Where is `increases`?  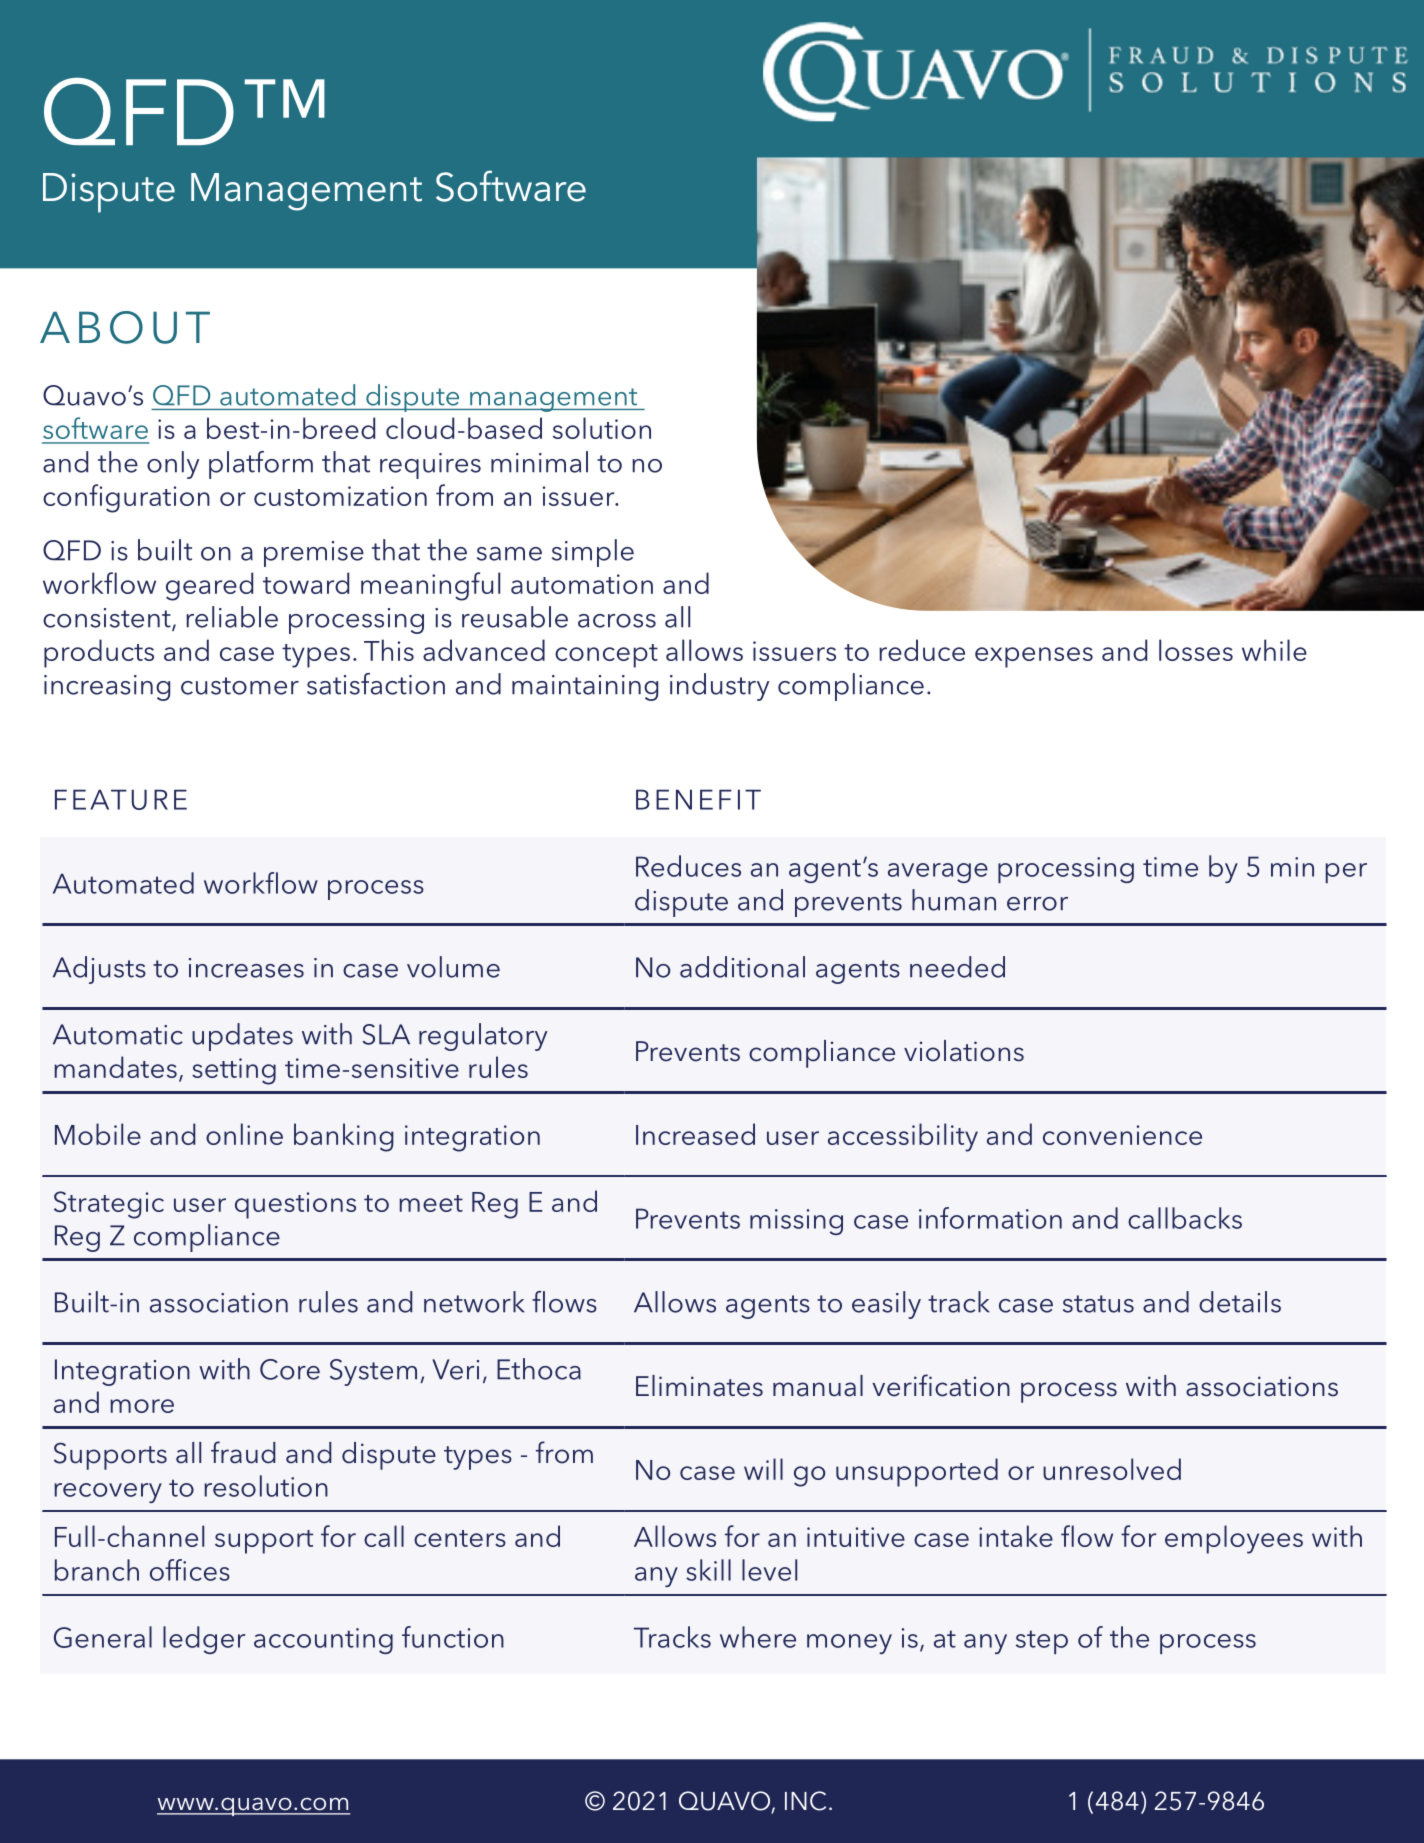 increases is located at coordinates (246, 968).
